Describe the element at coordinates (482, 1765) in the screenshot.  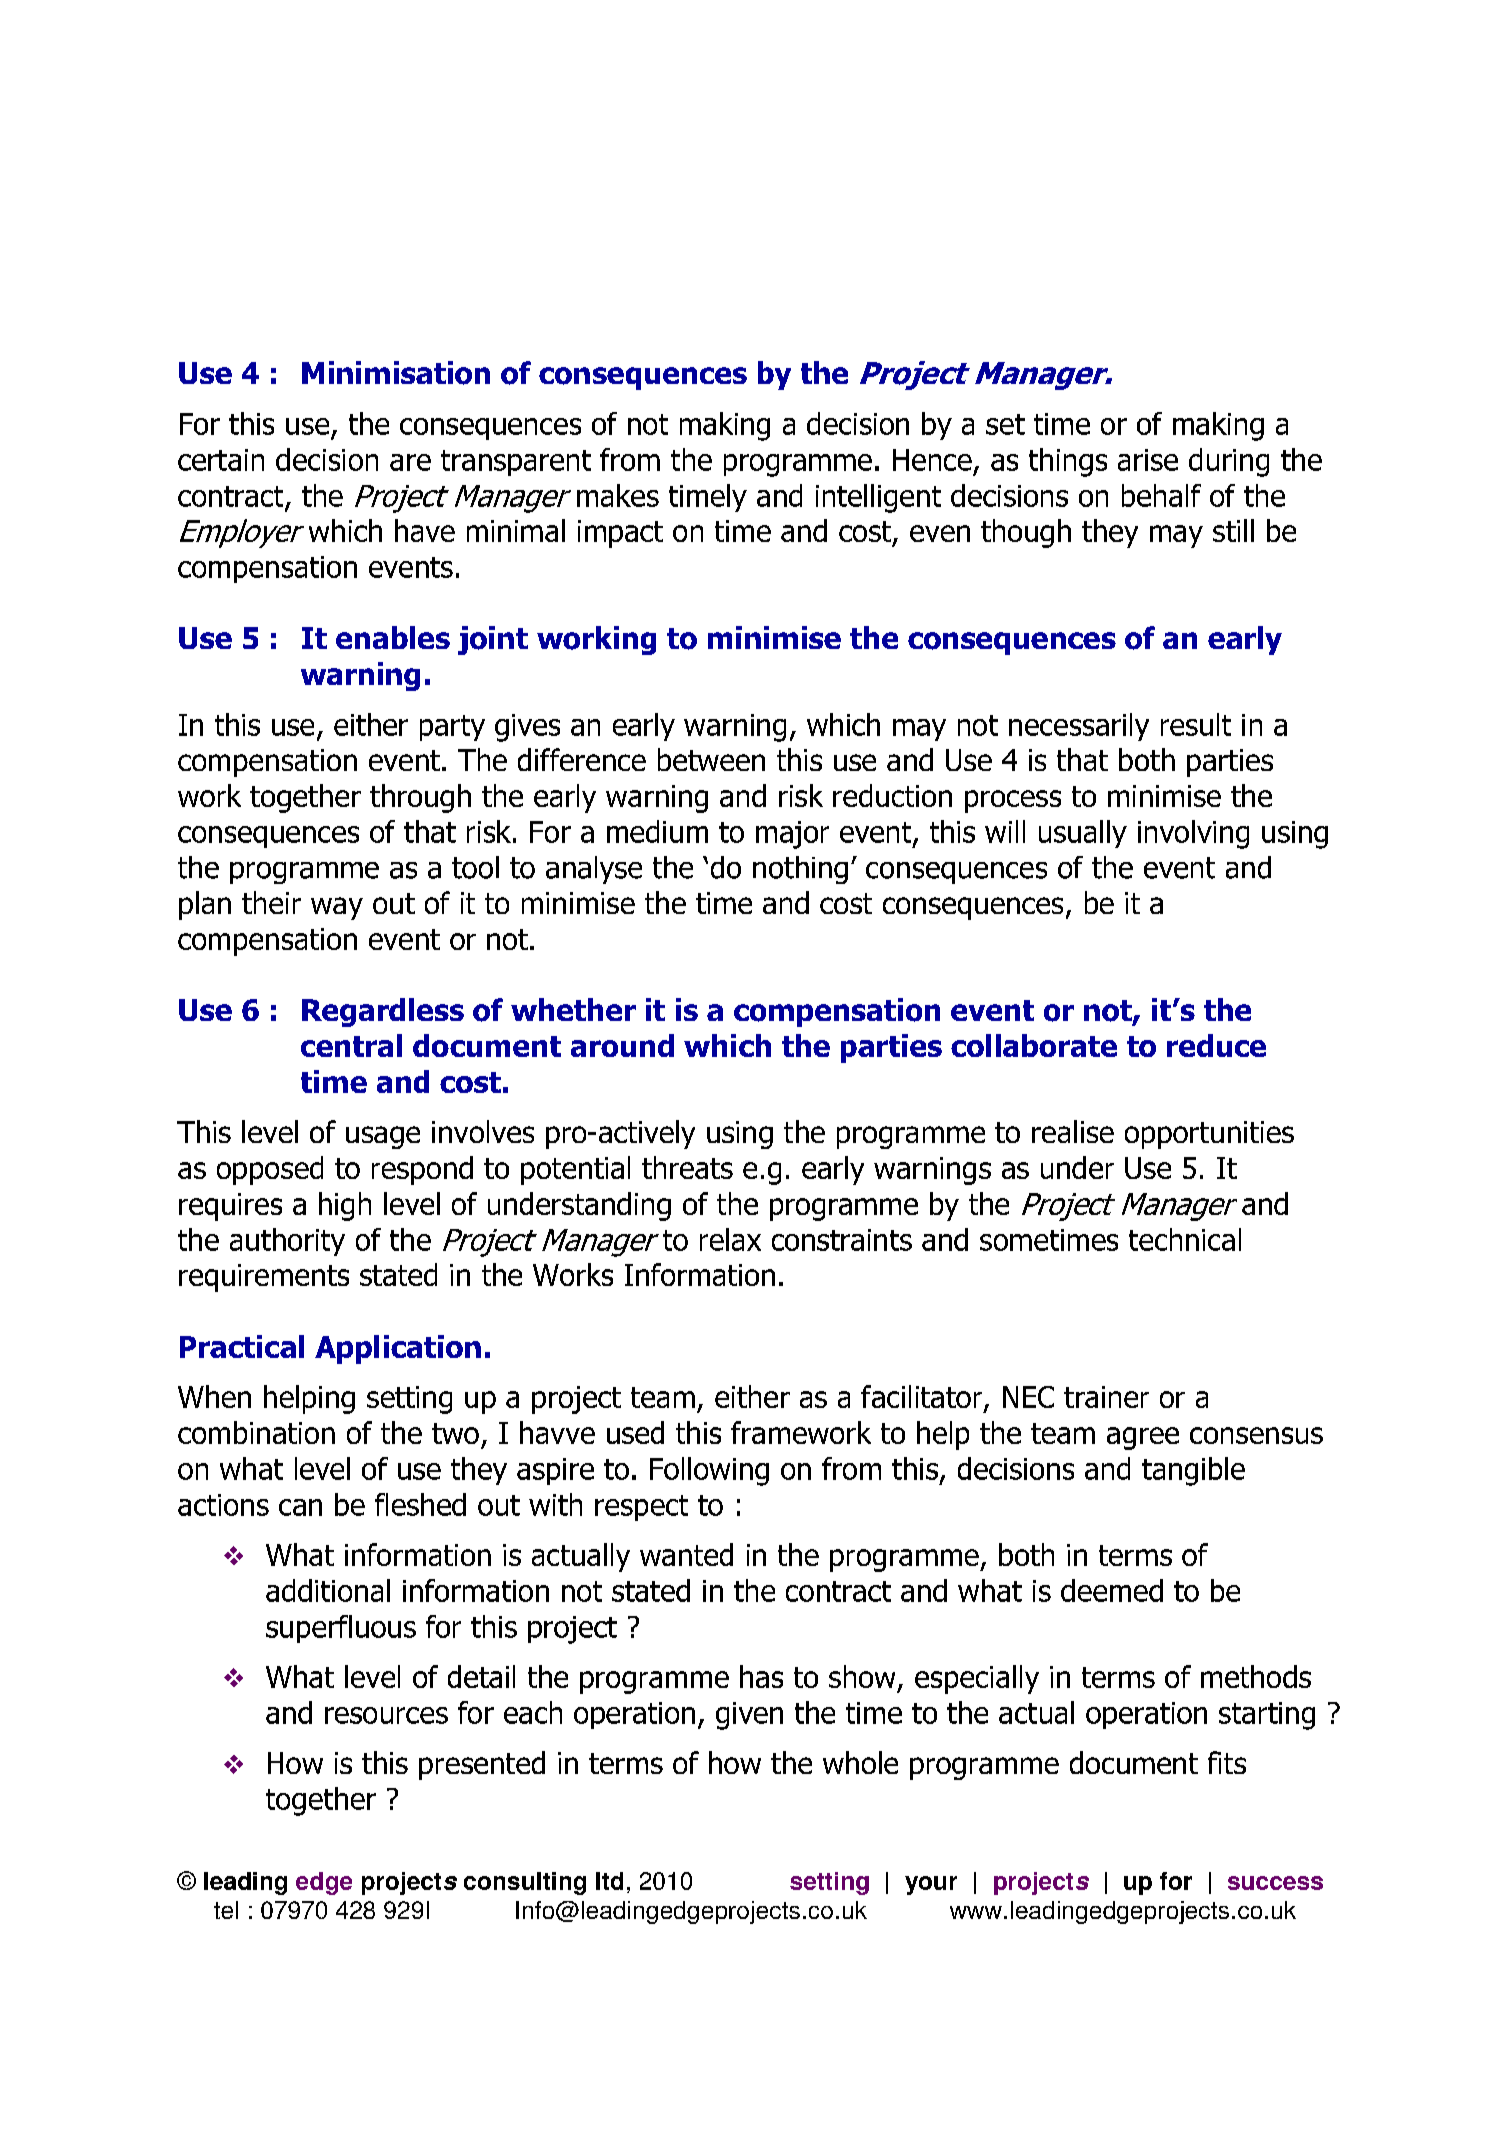
I see `presented` at that location.
